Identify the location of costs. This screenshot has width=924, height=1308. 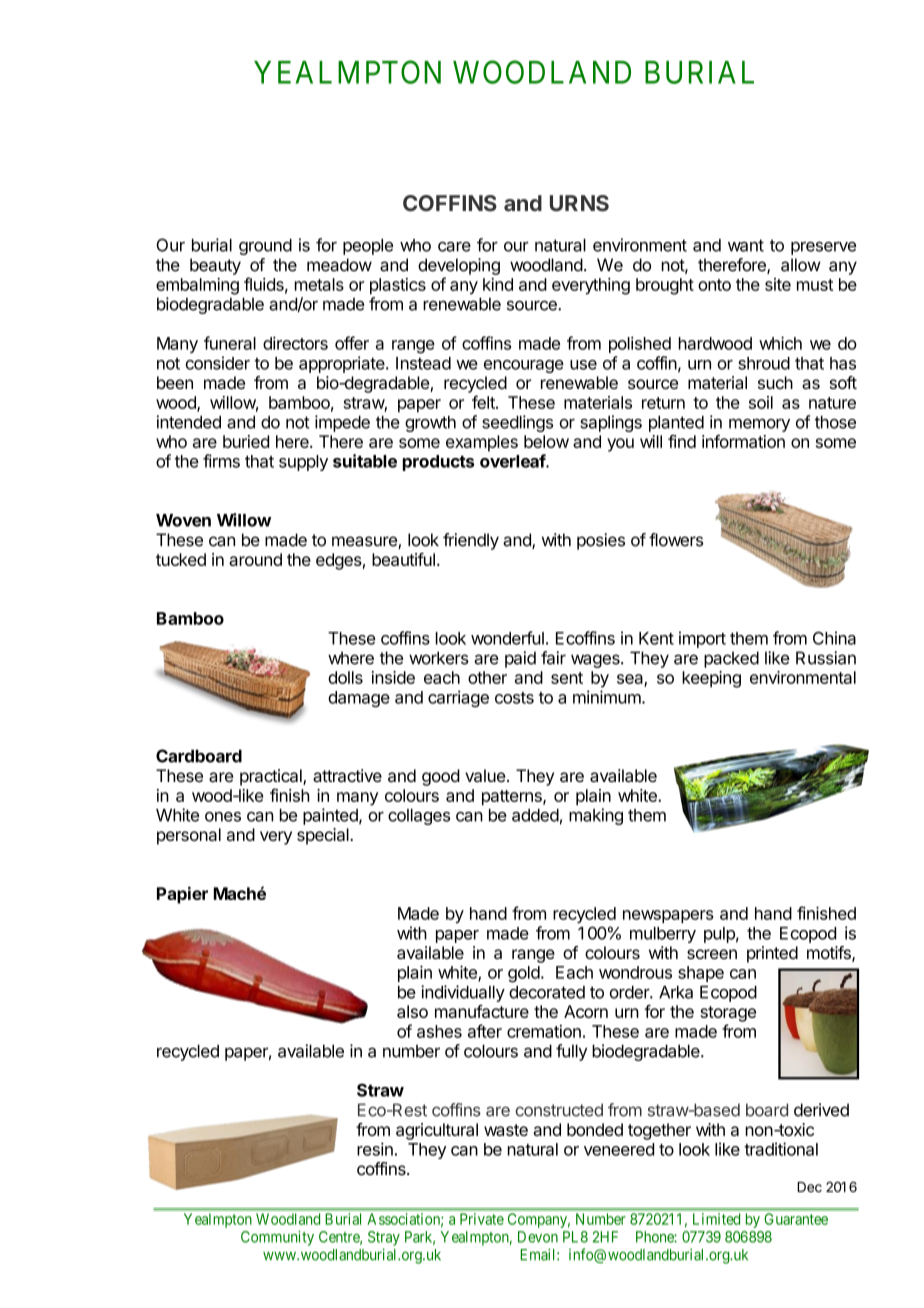
(514, 698).
